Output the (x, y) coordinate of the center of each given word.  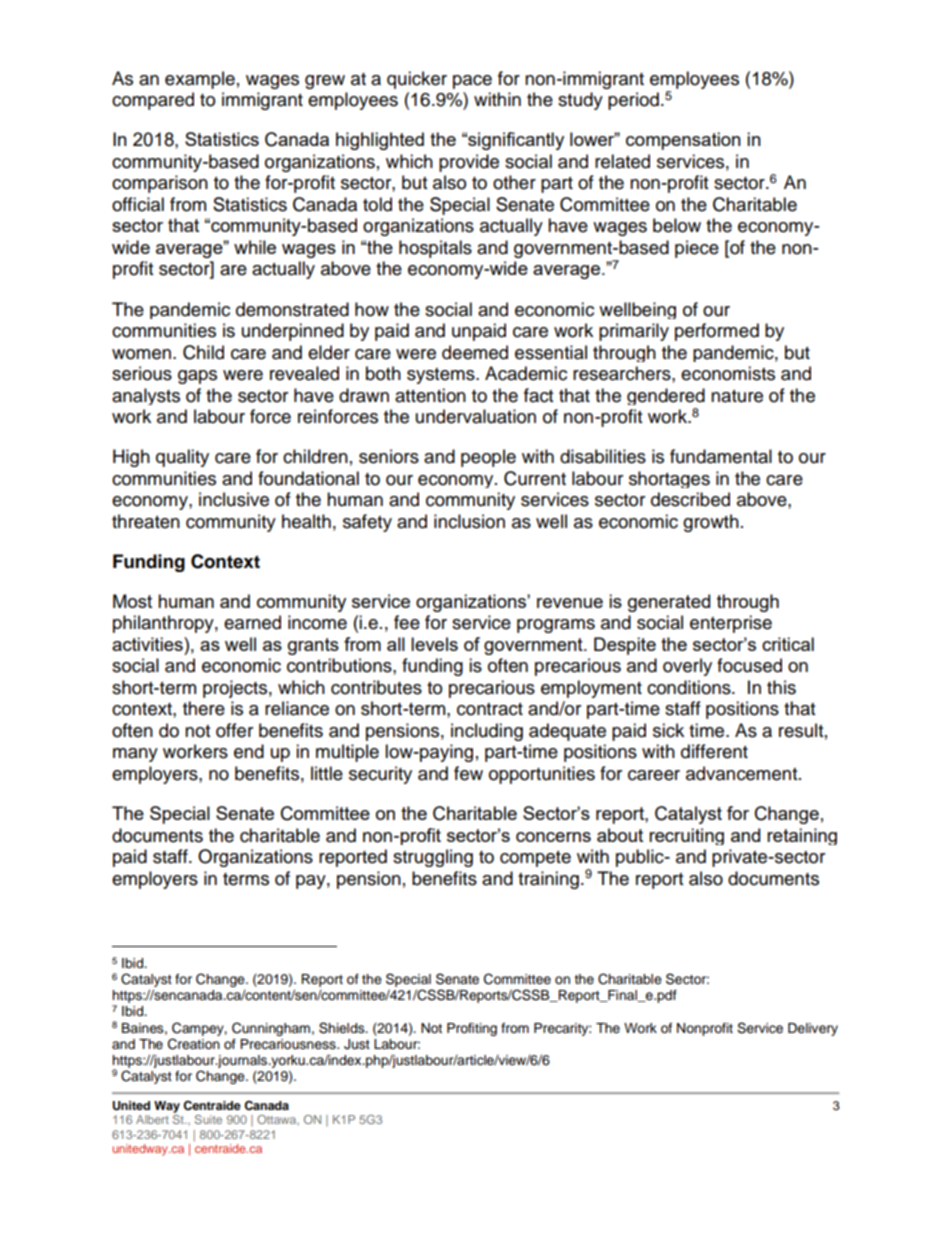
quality (182, 458)
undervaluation (476, 416)
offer (234, 730)
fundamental (721, 456)
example (200, 80)
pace (472, 82)
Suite (208, 1119)
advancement (743, 773)
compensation (683, 141)
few (468, 773)
